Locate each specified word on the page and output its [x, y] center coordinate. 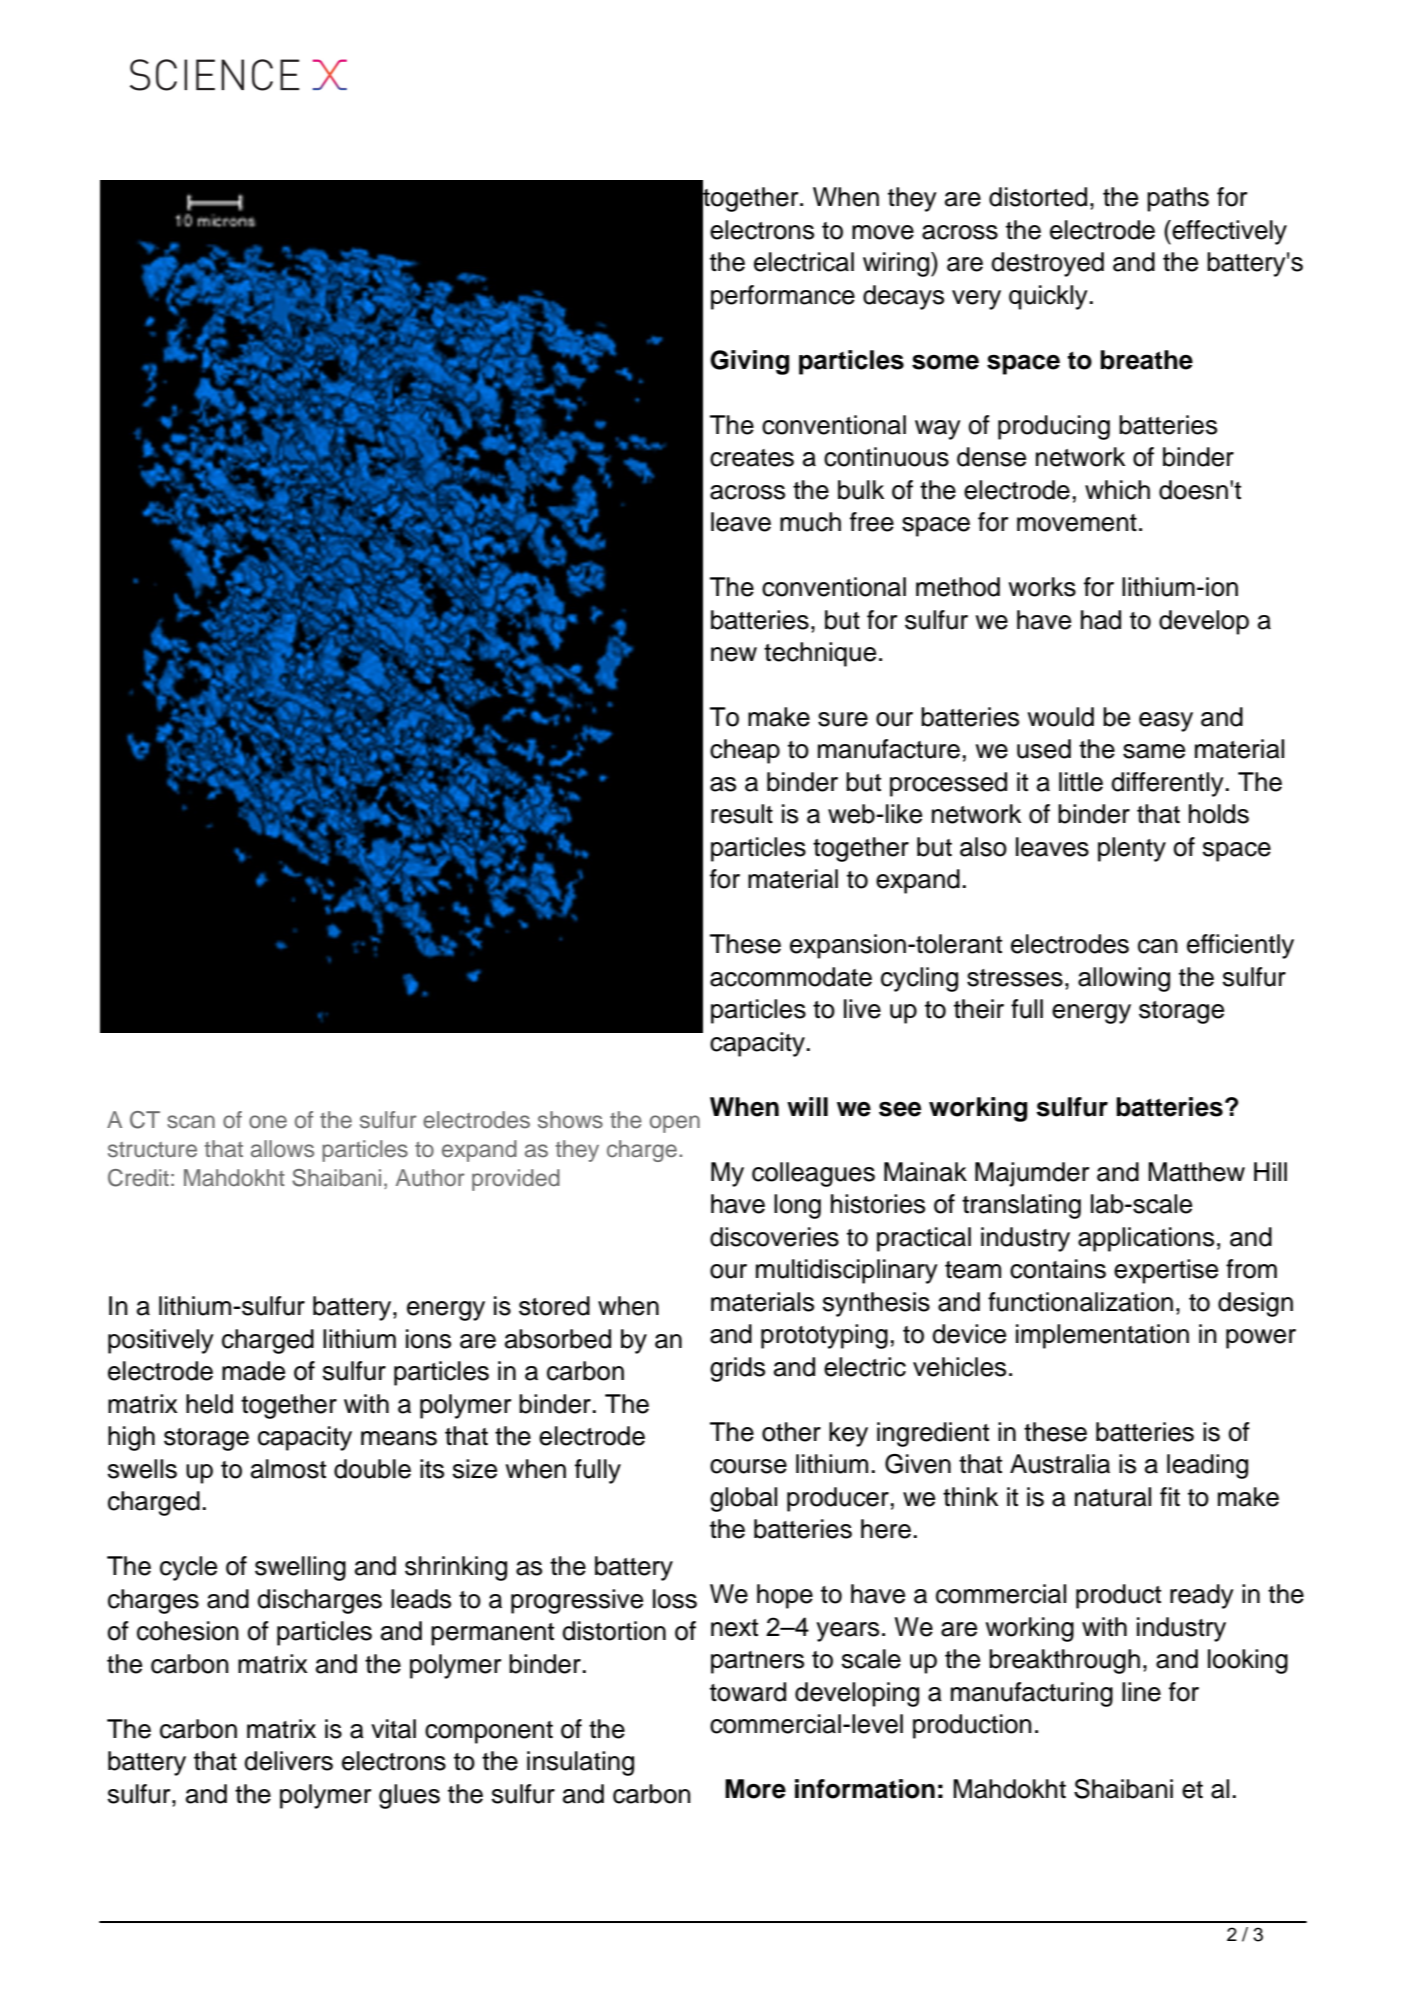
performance [783, 297]
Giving [749, 362]
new [734, 654]
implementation [1102, 1336]
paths [1178, 199]
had [1101, 620]
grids [737, 1369]
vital [393, 1729]
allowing [1124, 979]
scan [191, 1122]
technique [820, 654]
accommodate [791, 977]
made [253, 1371]
